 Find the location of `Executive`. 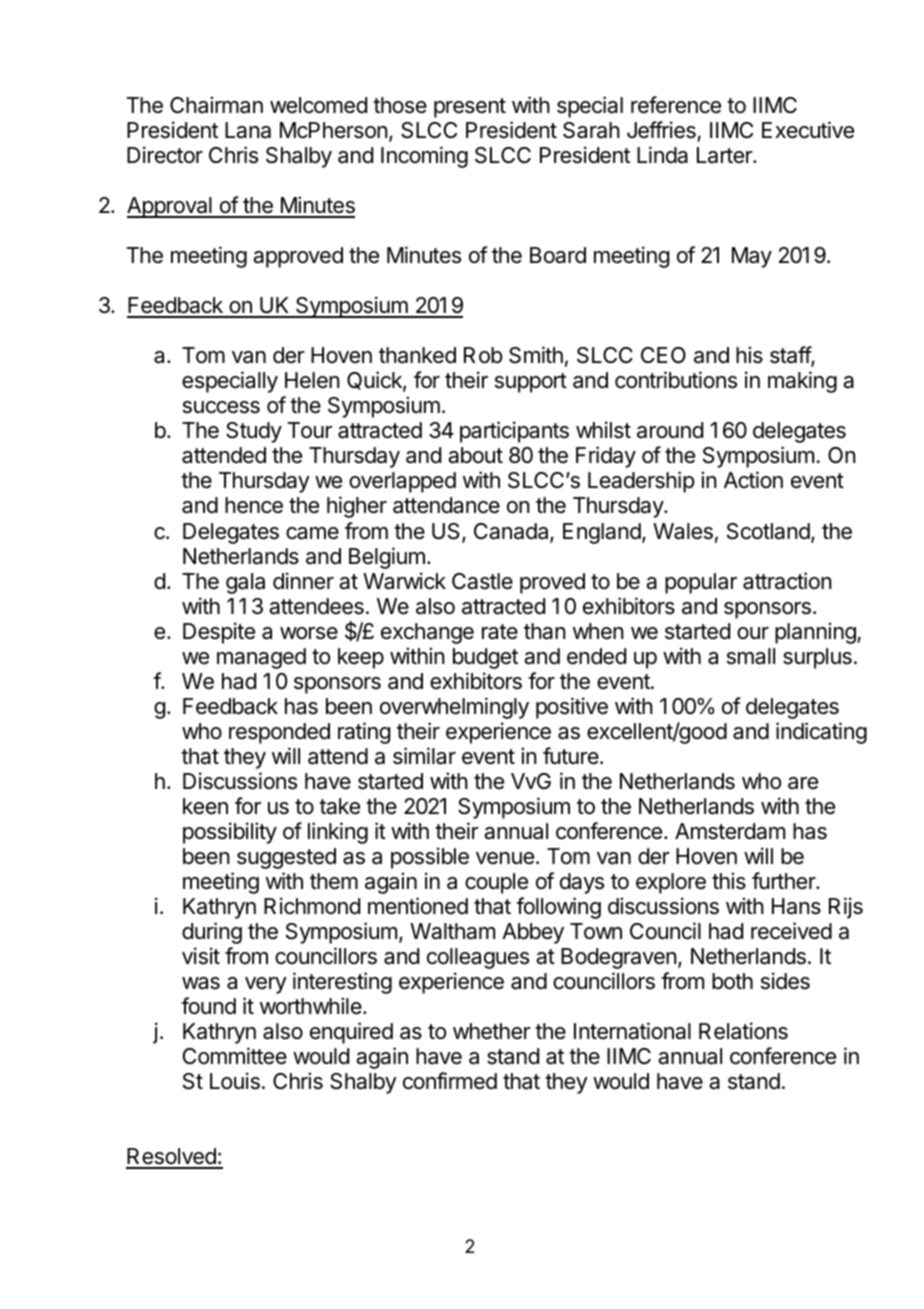

Executive is located at coordinates (808, 130).
